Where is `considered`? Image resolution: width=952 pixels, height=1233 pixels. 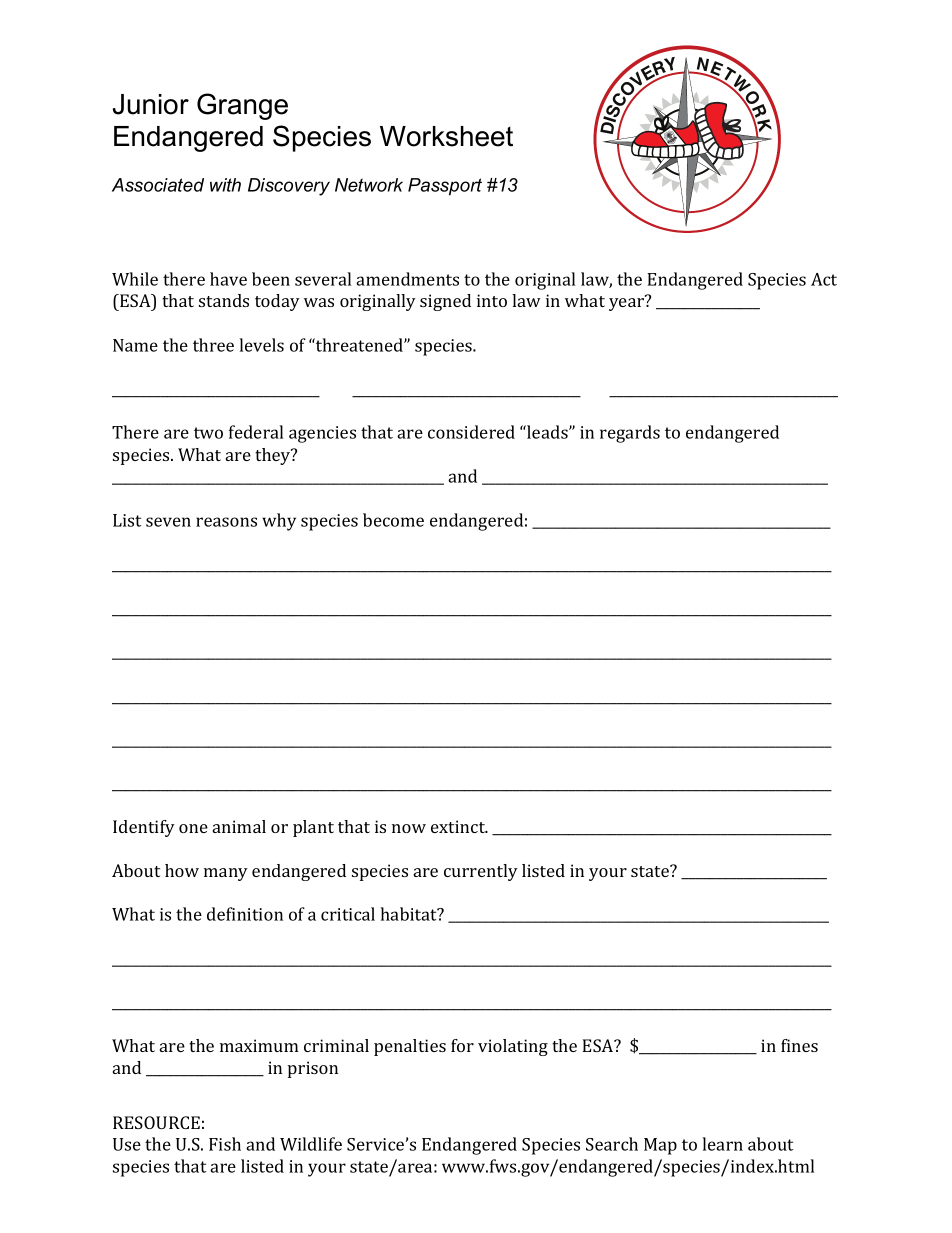
considered is located at coordinates (471, 432).
